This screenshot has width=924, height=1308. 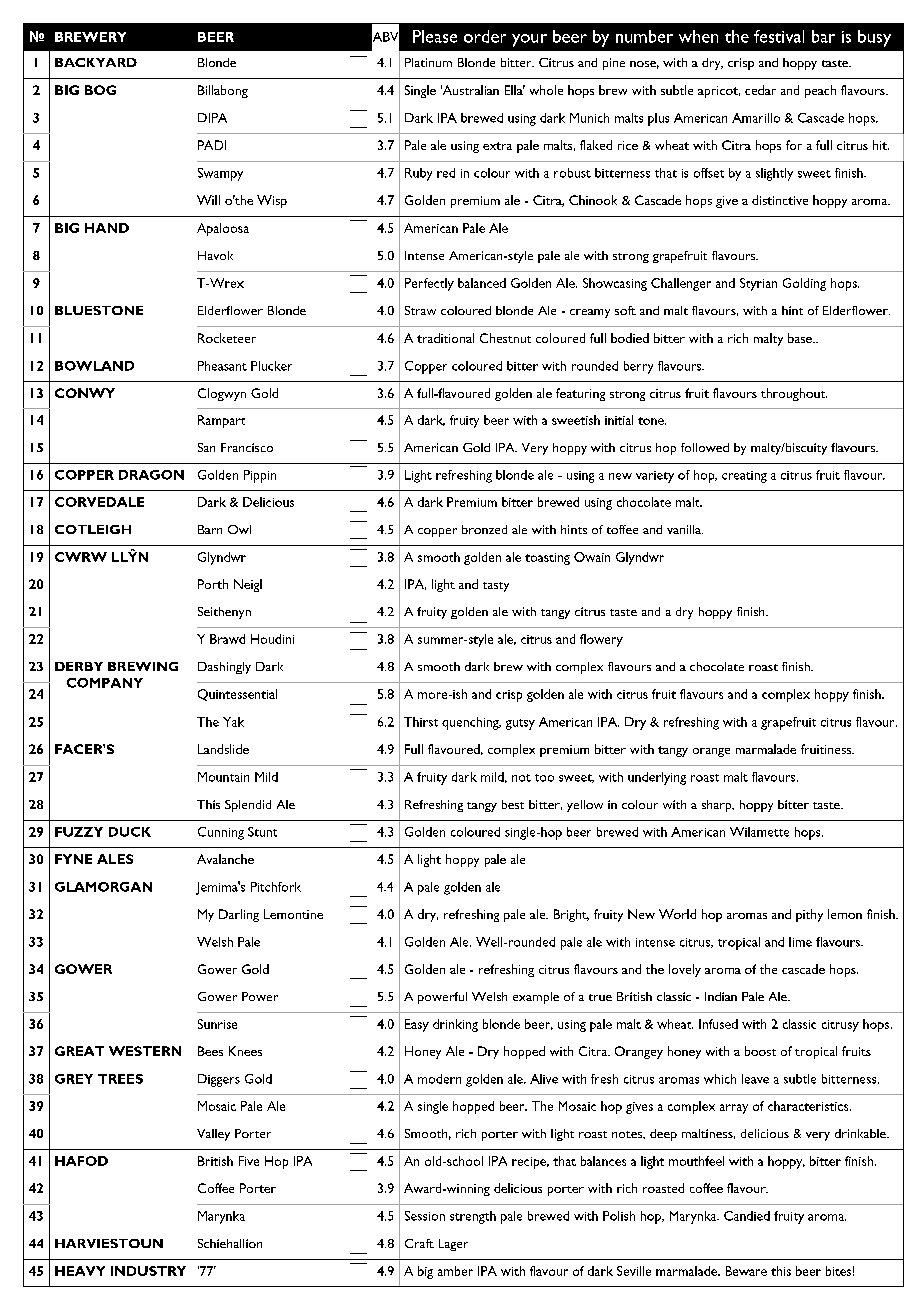 What do you see at coordinates (744, 477) in the screenshot?
I see `creating` at bounding box center [744, 477].
